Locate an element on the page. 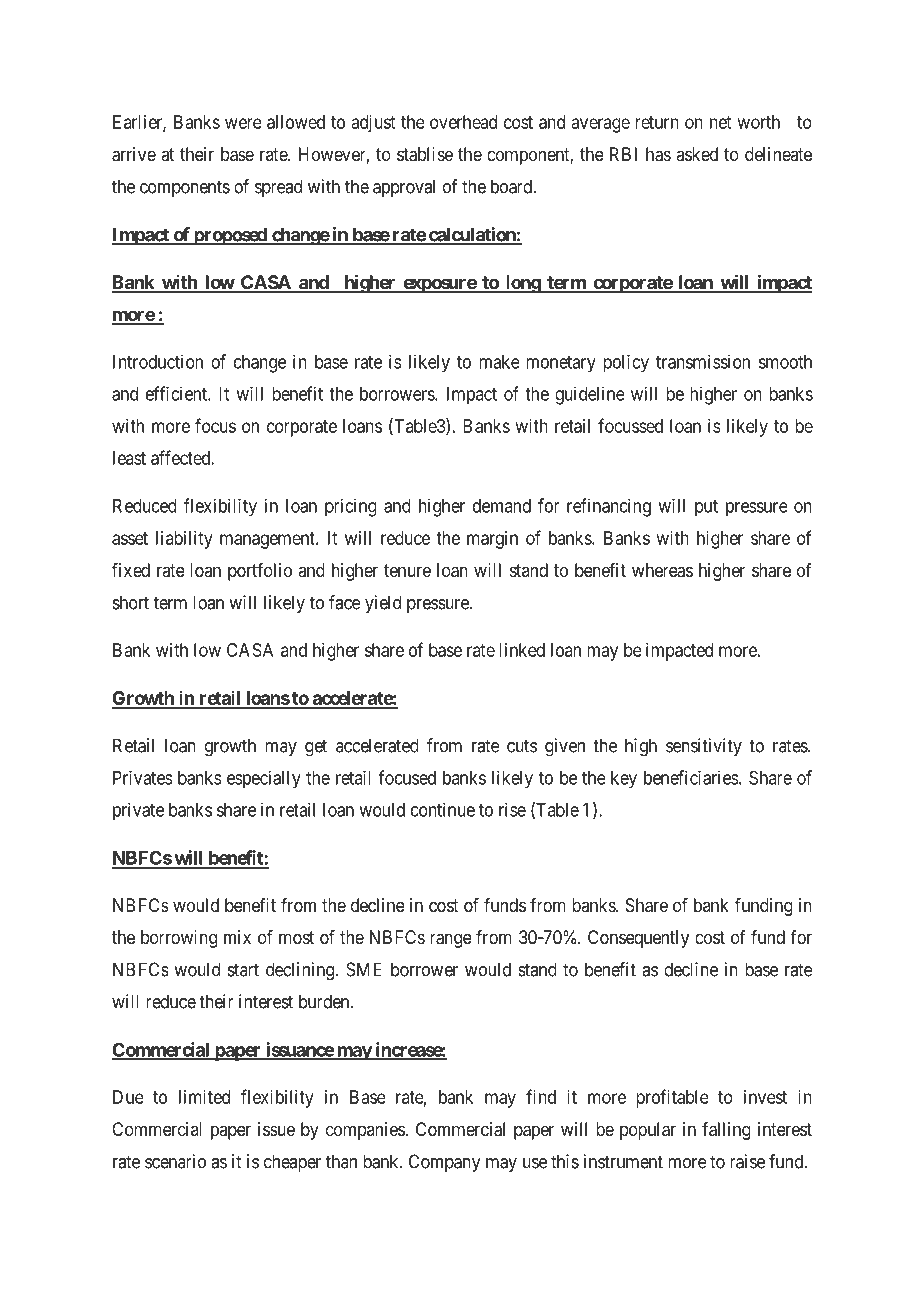 The image size is (924, 1308). cuts is located at coordinates (522, 746).
